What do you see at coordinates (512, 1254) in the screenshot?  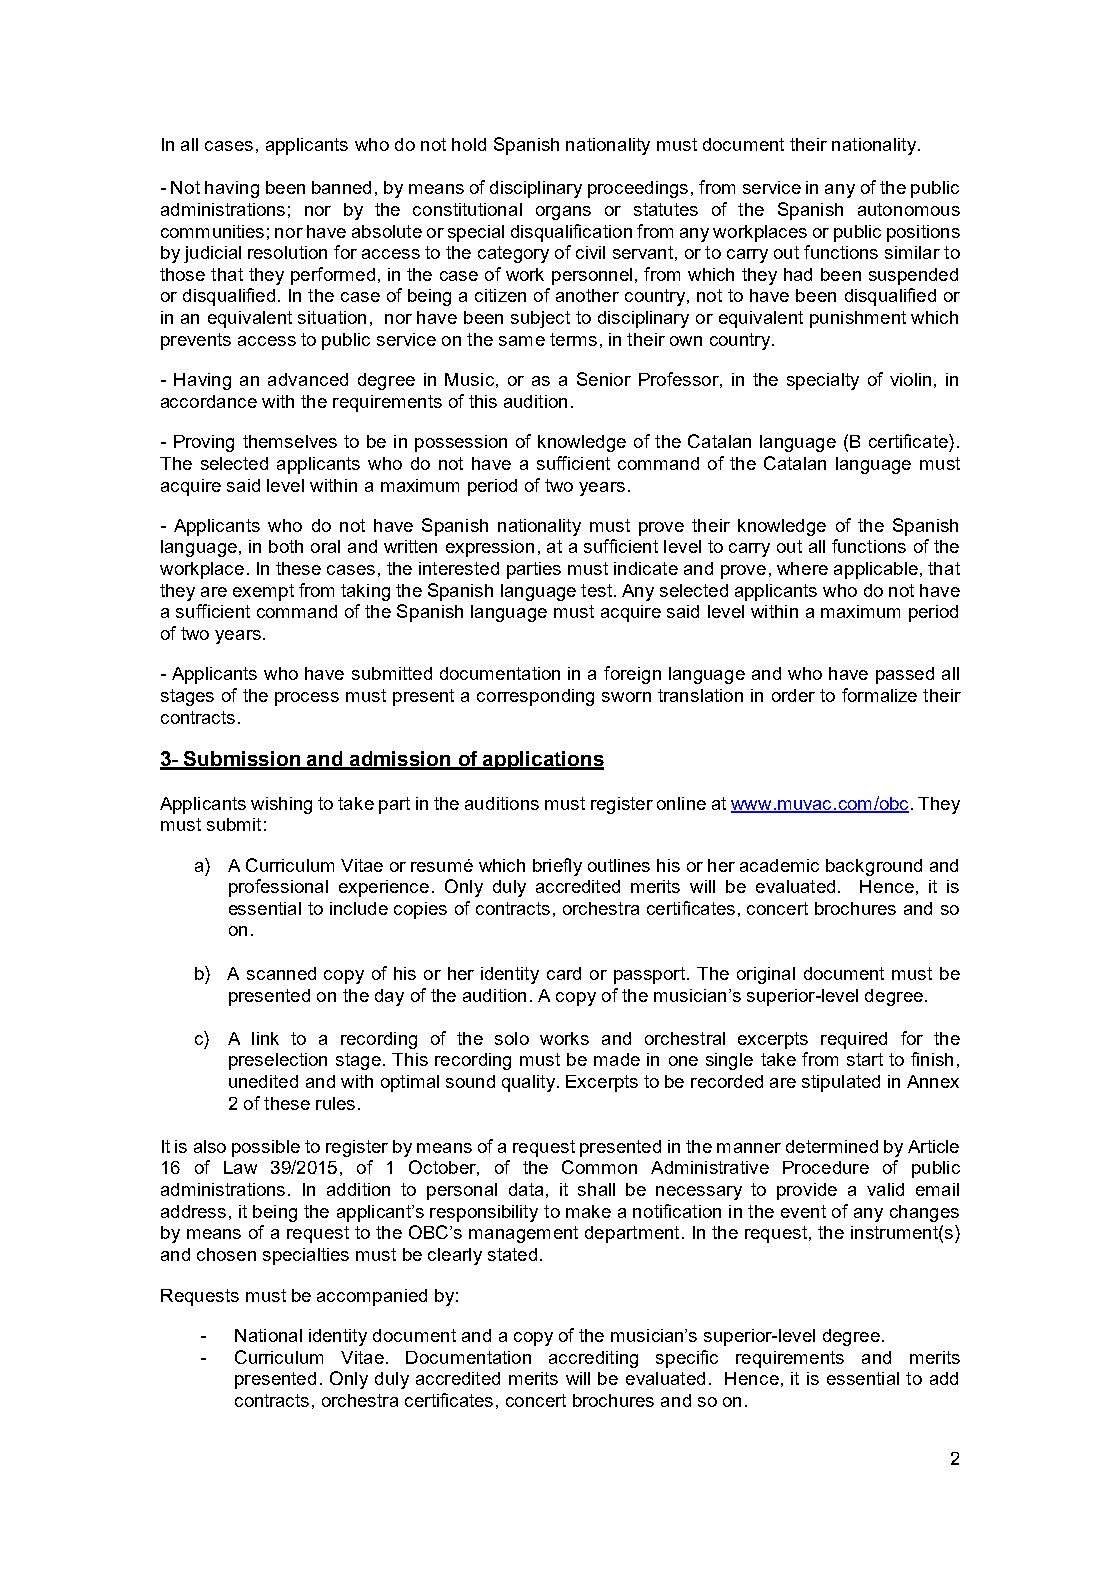 I see `stated` at bounding box center [512, 1254].
